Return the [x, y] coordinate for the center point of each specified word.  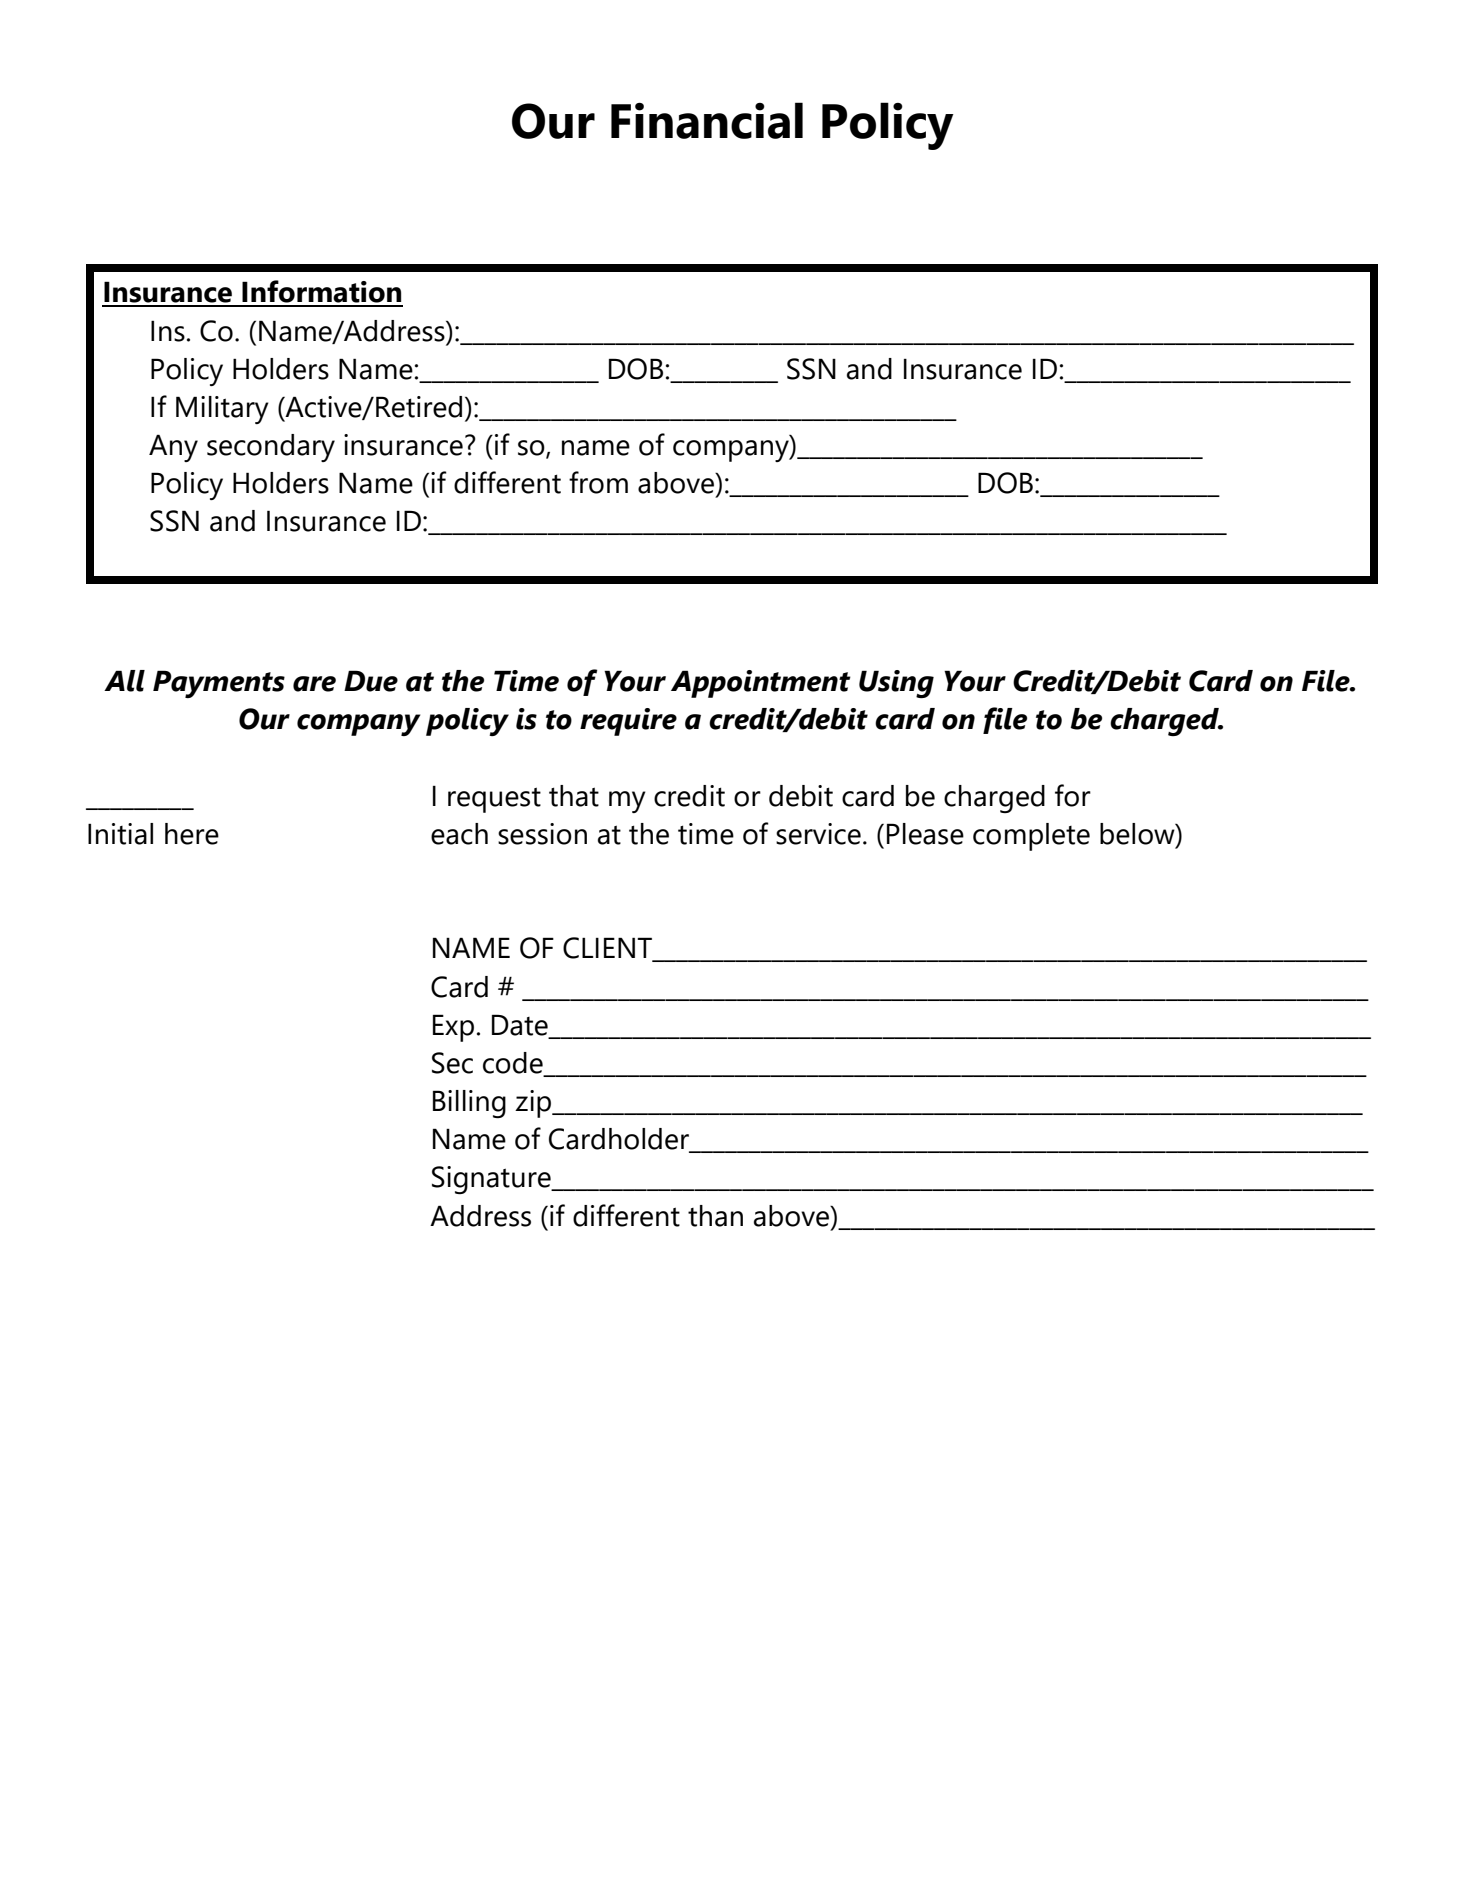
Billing [469, 1104]
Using [896, 684]
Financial [707, 120]
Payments [219, 684]
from [598, 482]
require [628, 722]
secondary [271, 448]
